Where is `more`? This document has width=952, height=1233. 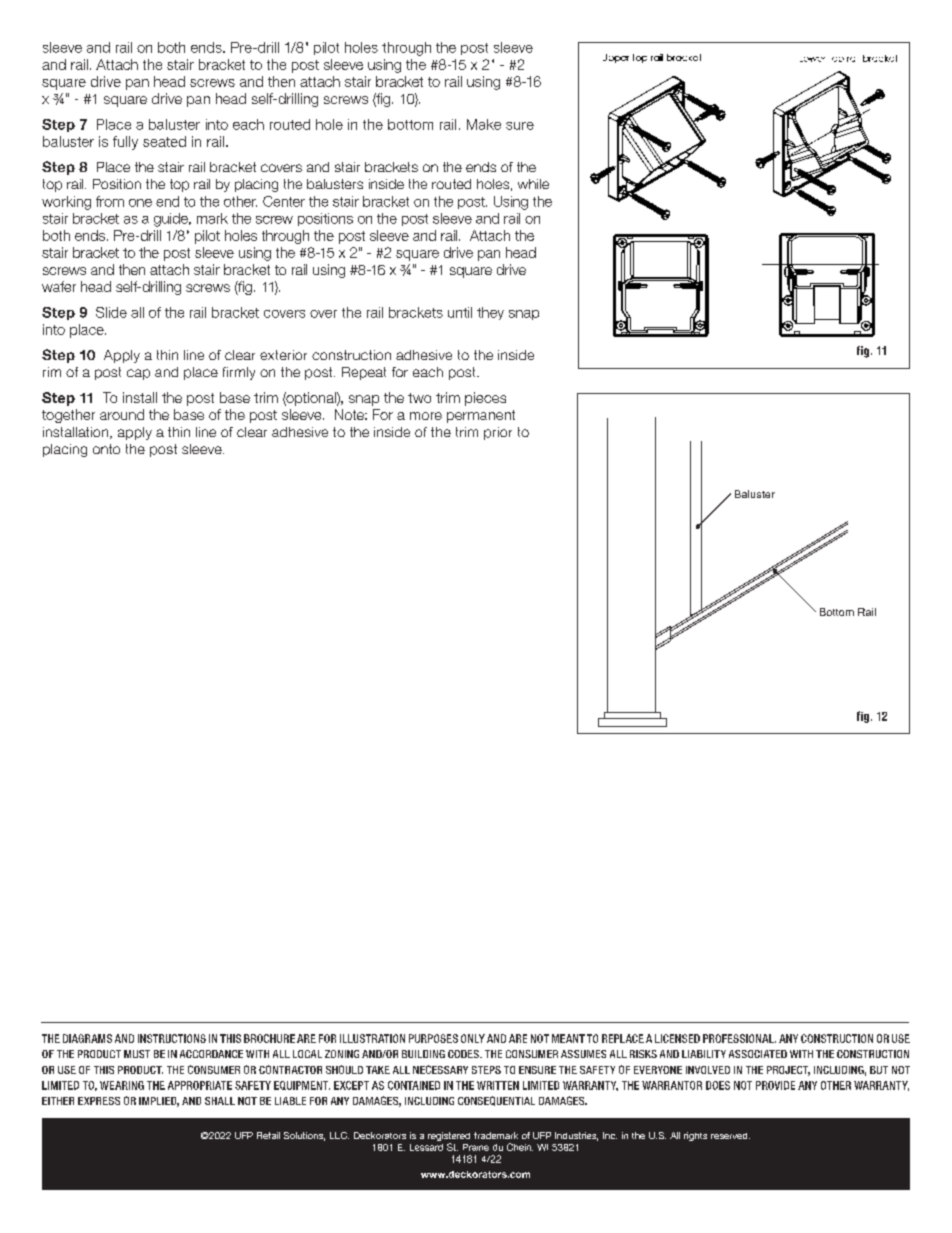 more is located at coordinates (426, 416).
